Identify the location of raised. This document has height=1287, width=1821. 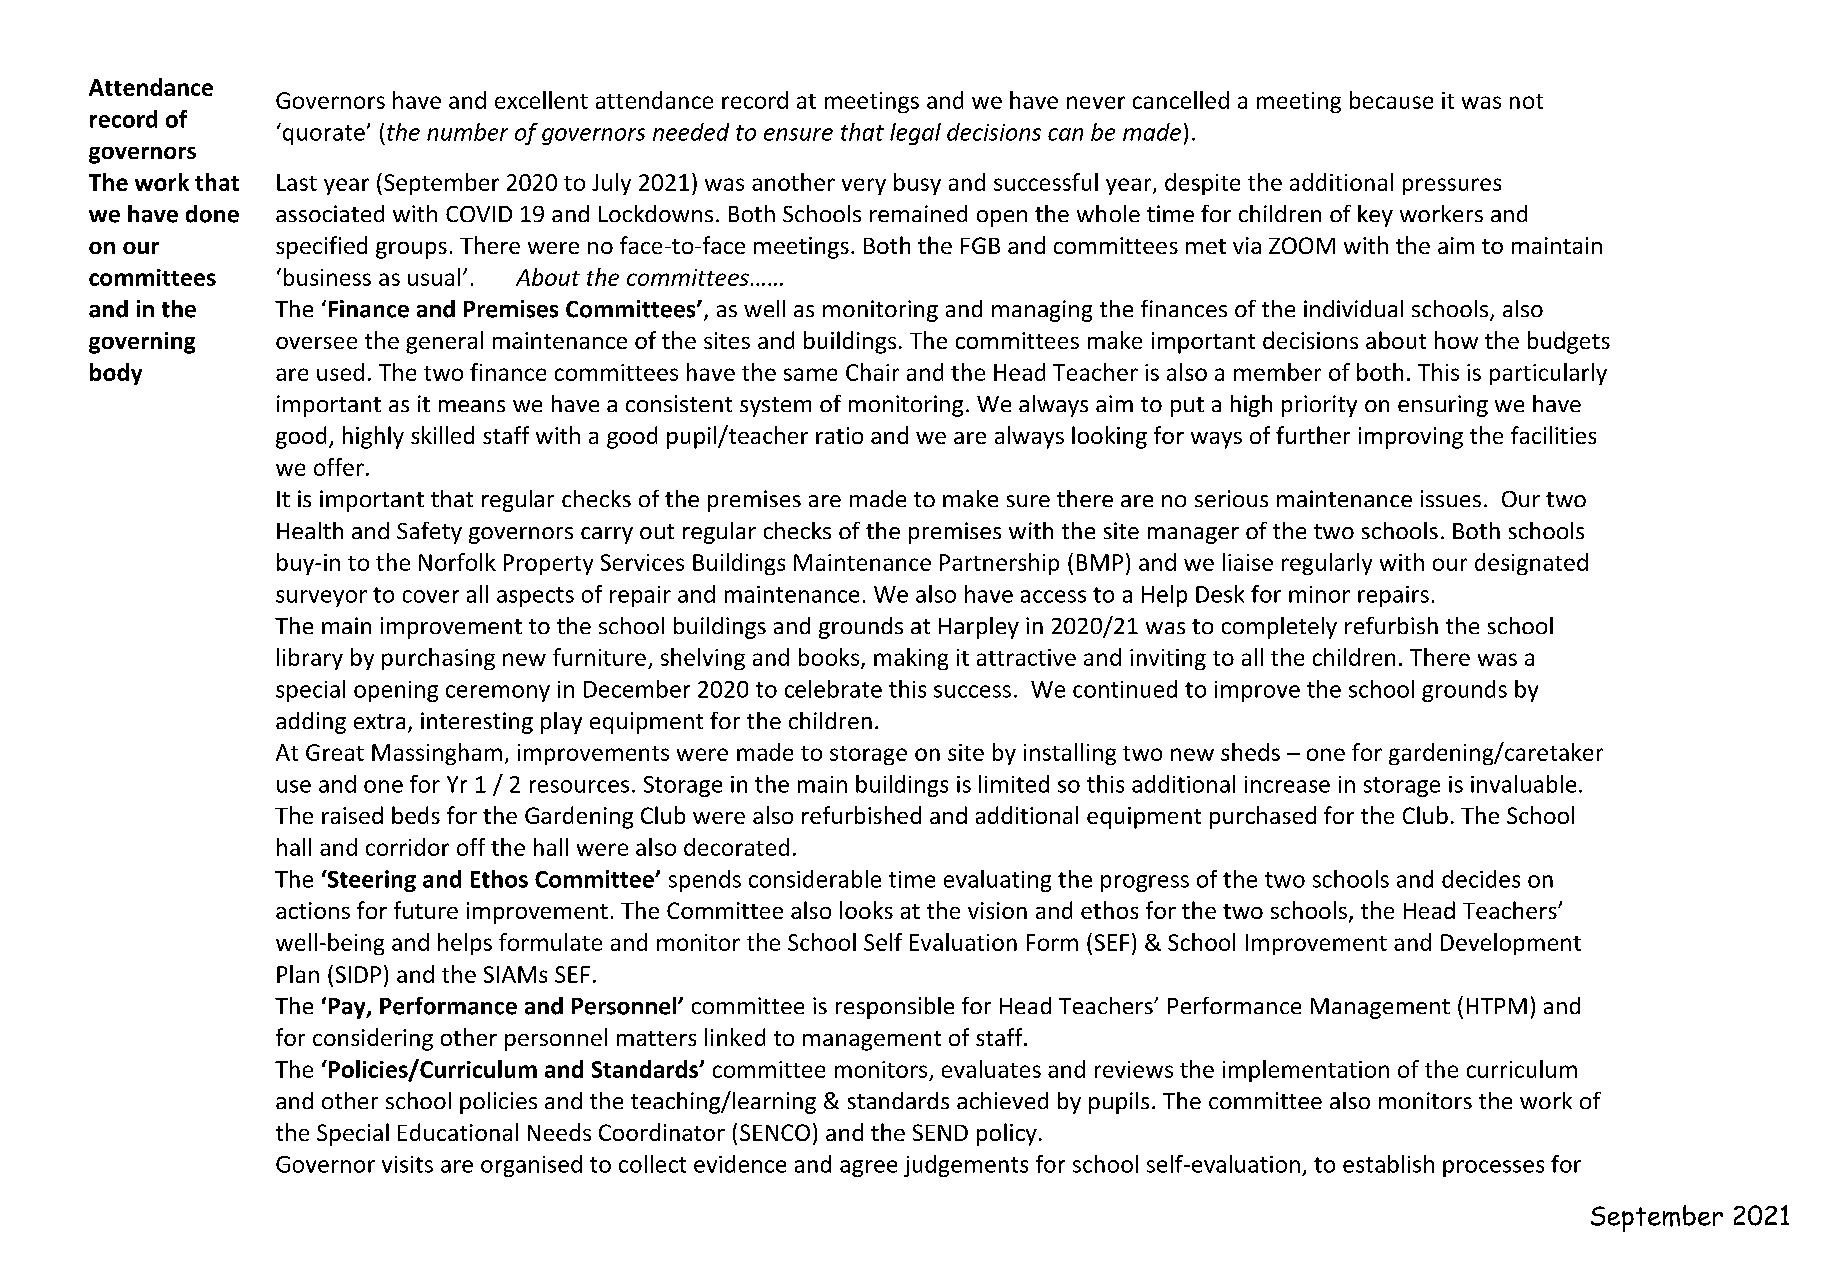
(352, 815).
